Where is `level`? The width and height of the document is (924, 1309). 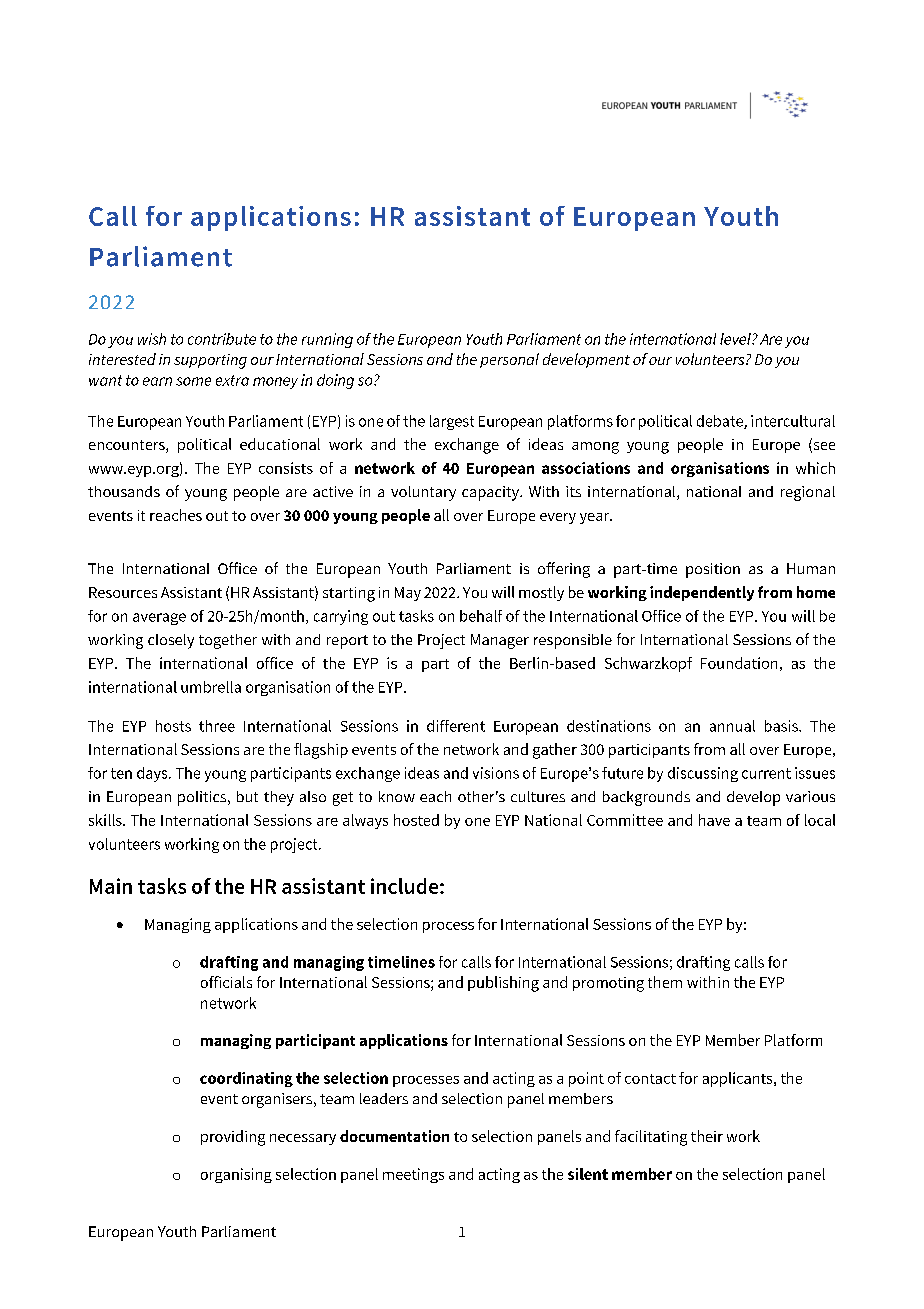 level is located at coordinates (736, 339).
